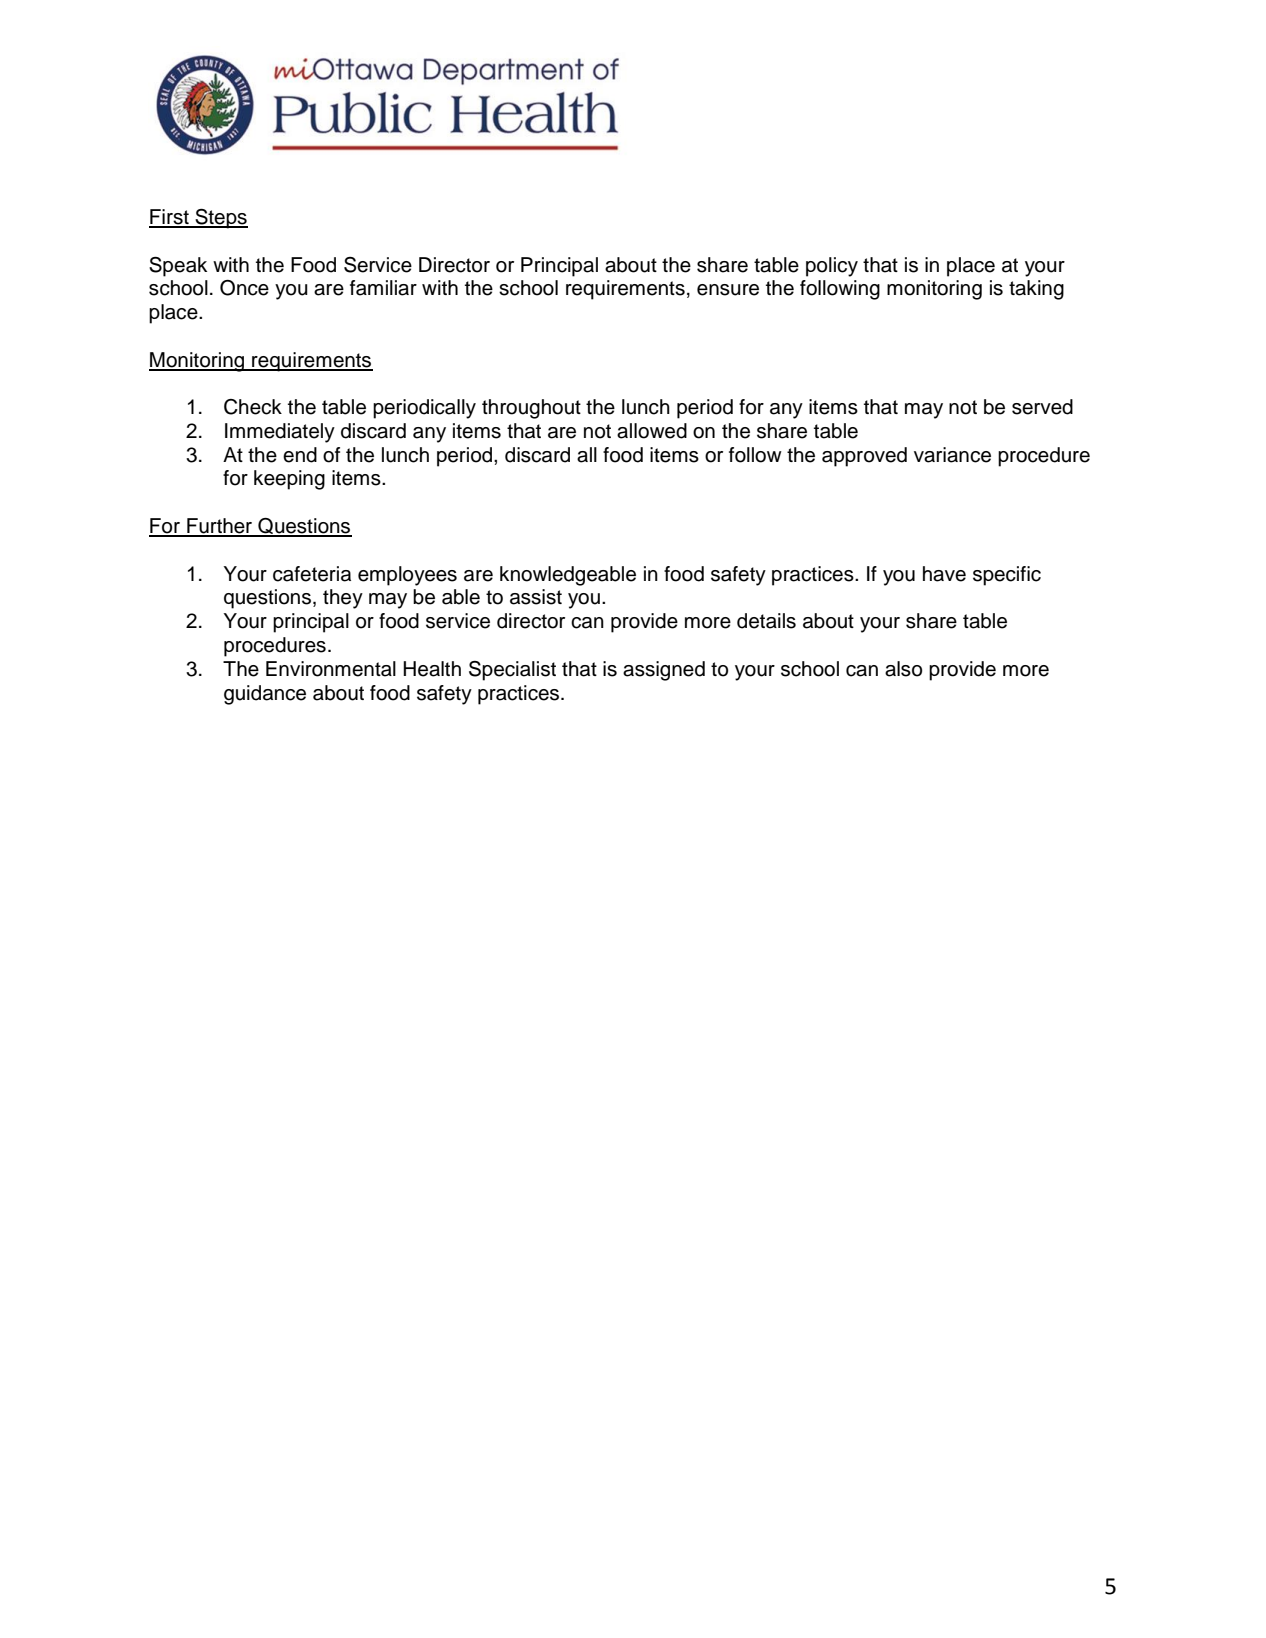 The image size is (1266, 1638). I want to click on guidance, so click(265, 695).
